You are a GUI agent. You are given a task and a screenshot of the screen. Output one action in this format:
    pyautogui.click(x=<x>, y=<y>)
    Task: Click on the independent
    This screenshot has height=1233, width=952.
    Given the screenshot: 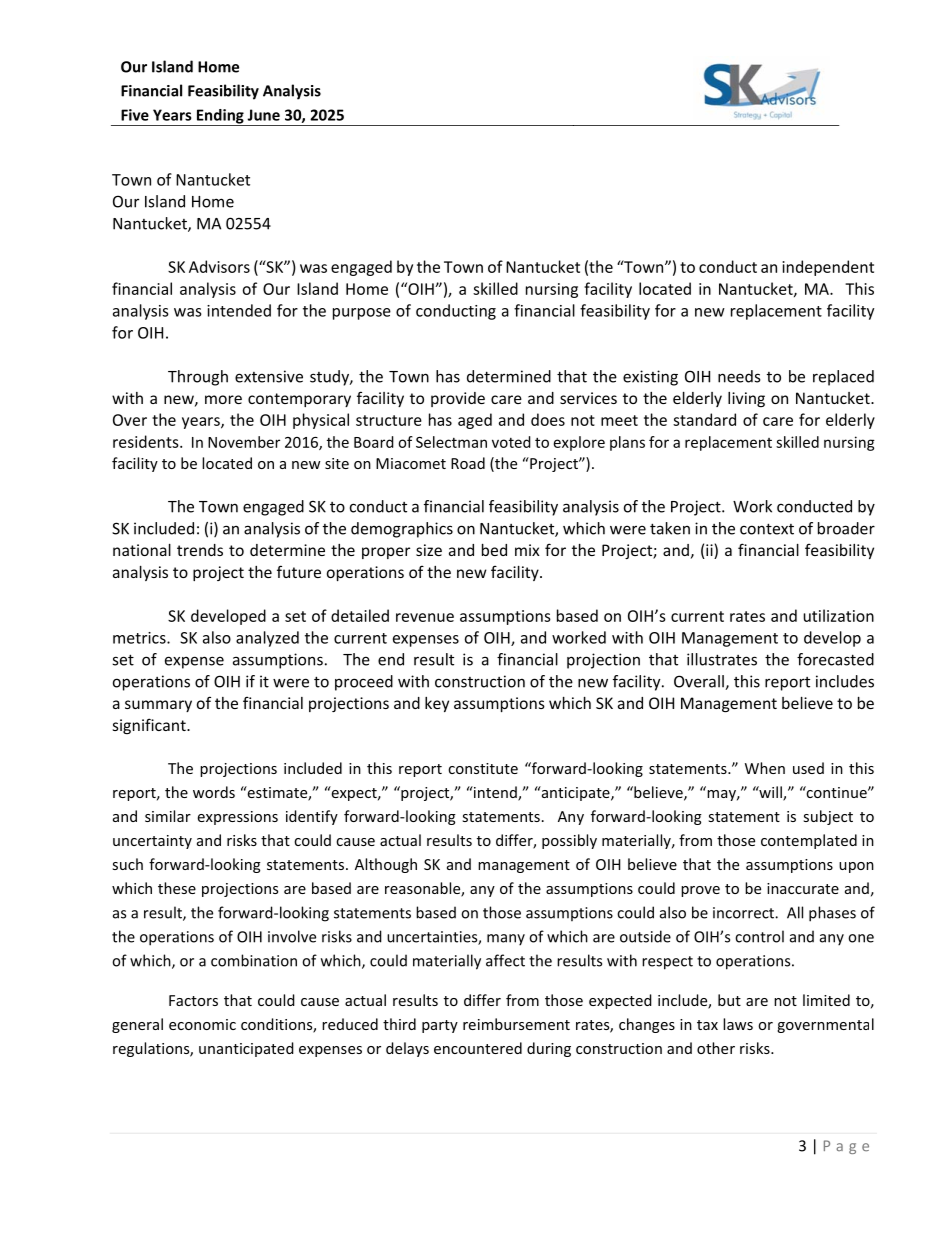 What is the action you would take?
    pyautogui.click(x=828, y=268)
